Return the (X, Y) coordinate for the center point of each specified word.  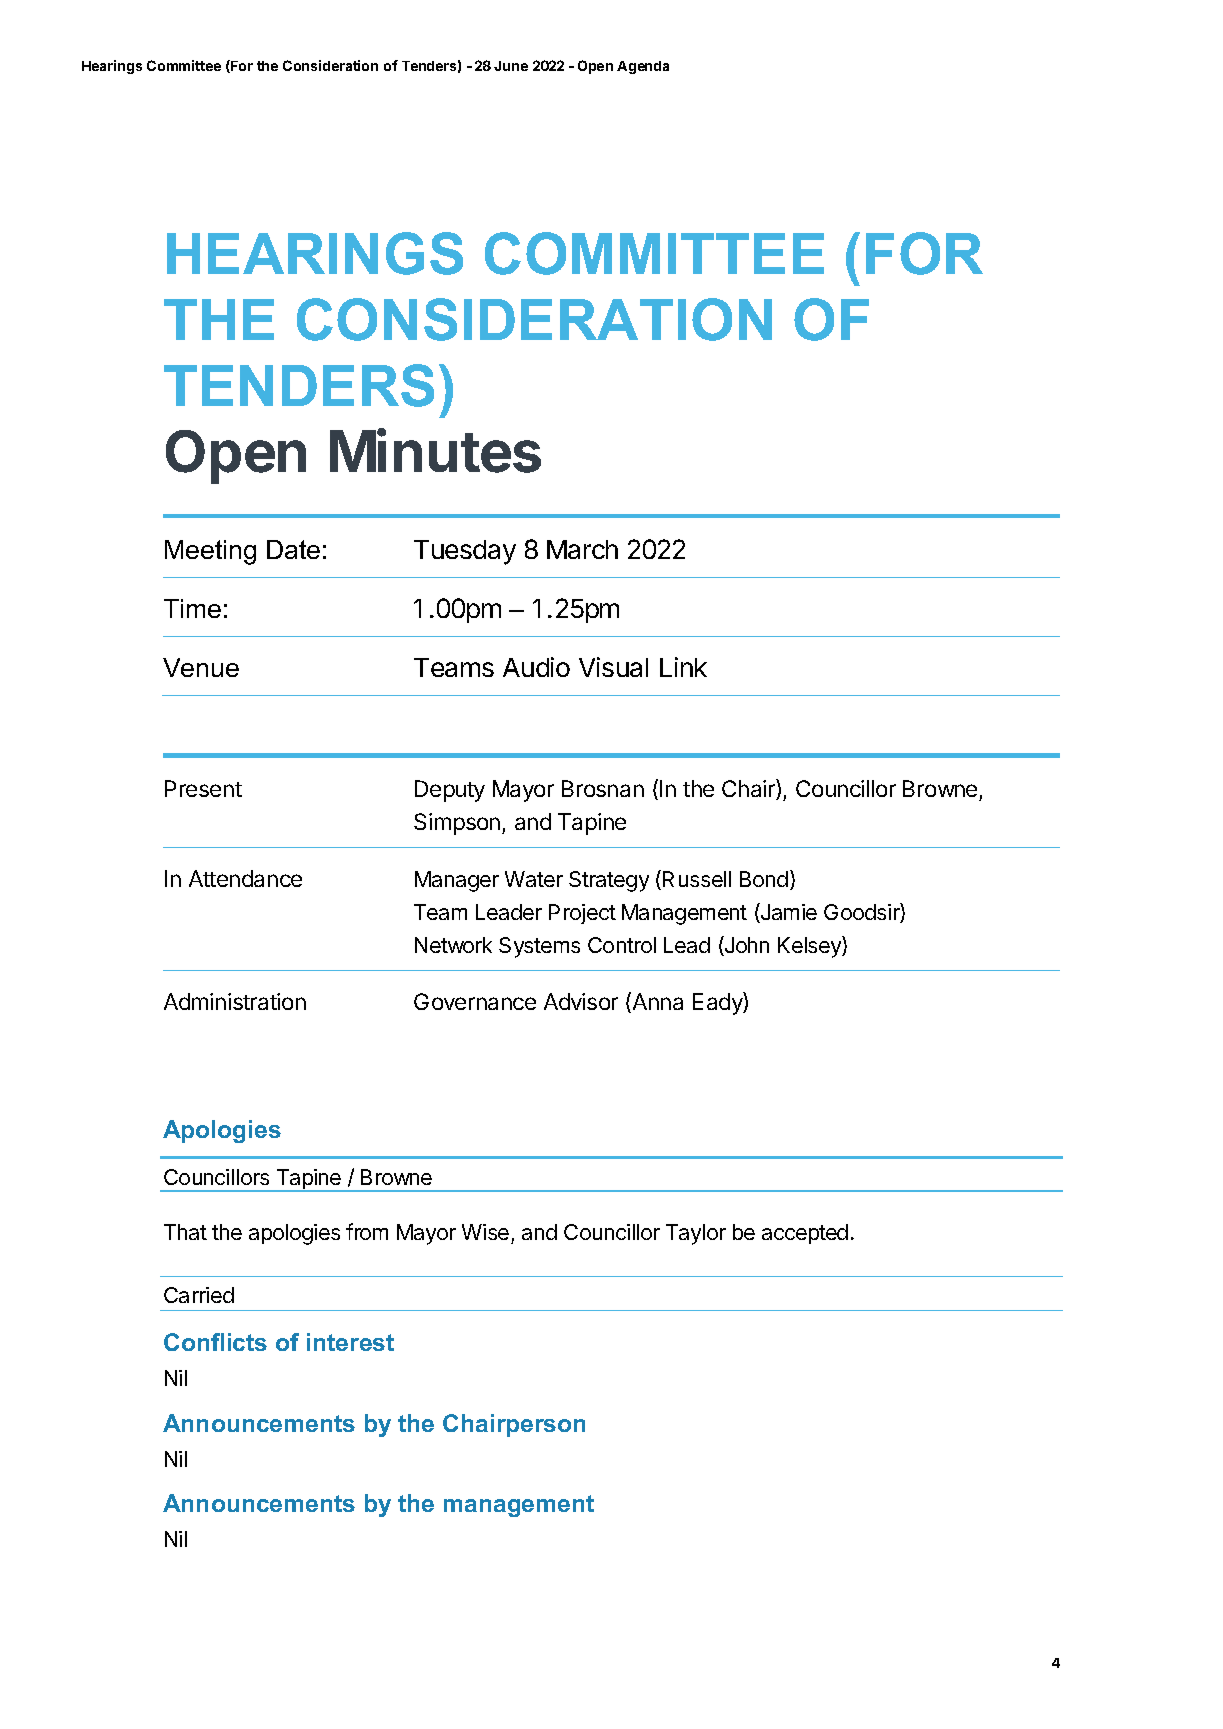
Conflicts (215, 1342)
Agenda (643, 67)
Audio (536, 667)
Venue (201, 667)
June (511, 66)
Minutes (435, 451)
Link (683, 667)
